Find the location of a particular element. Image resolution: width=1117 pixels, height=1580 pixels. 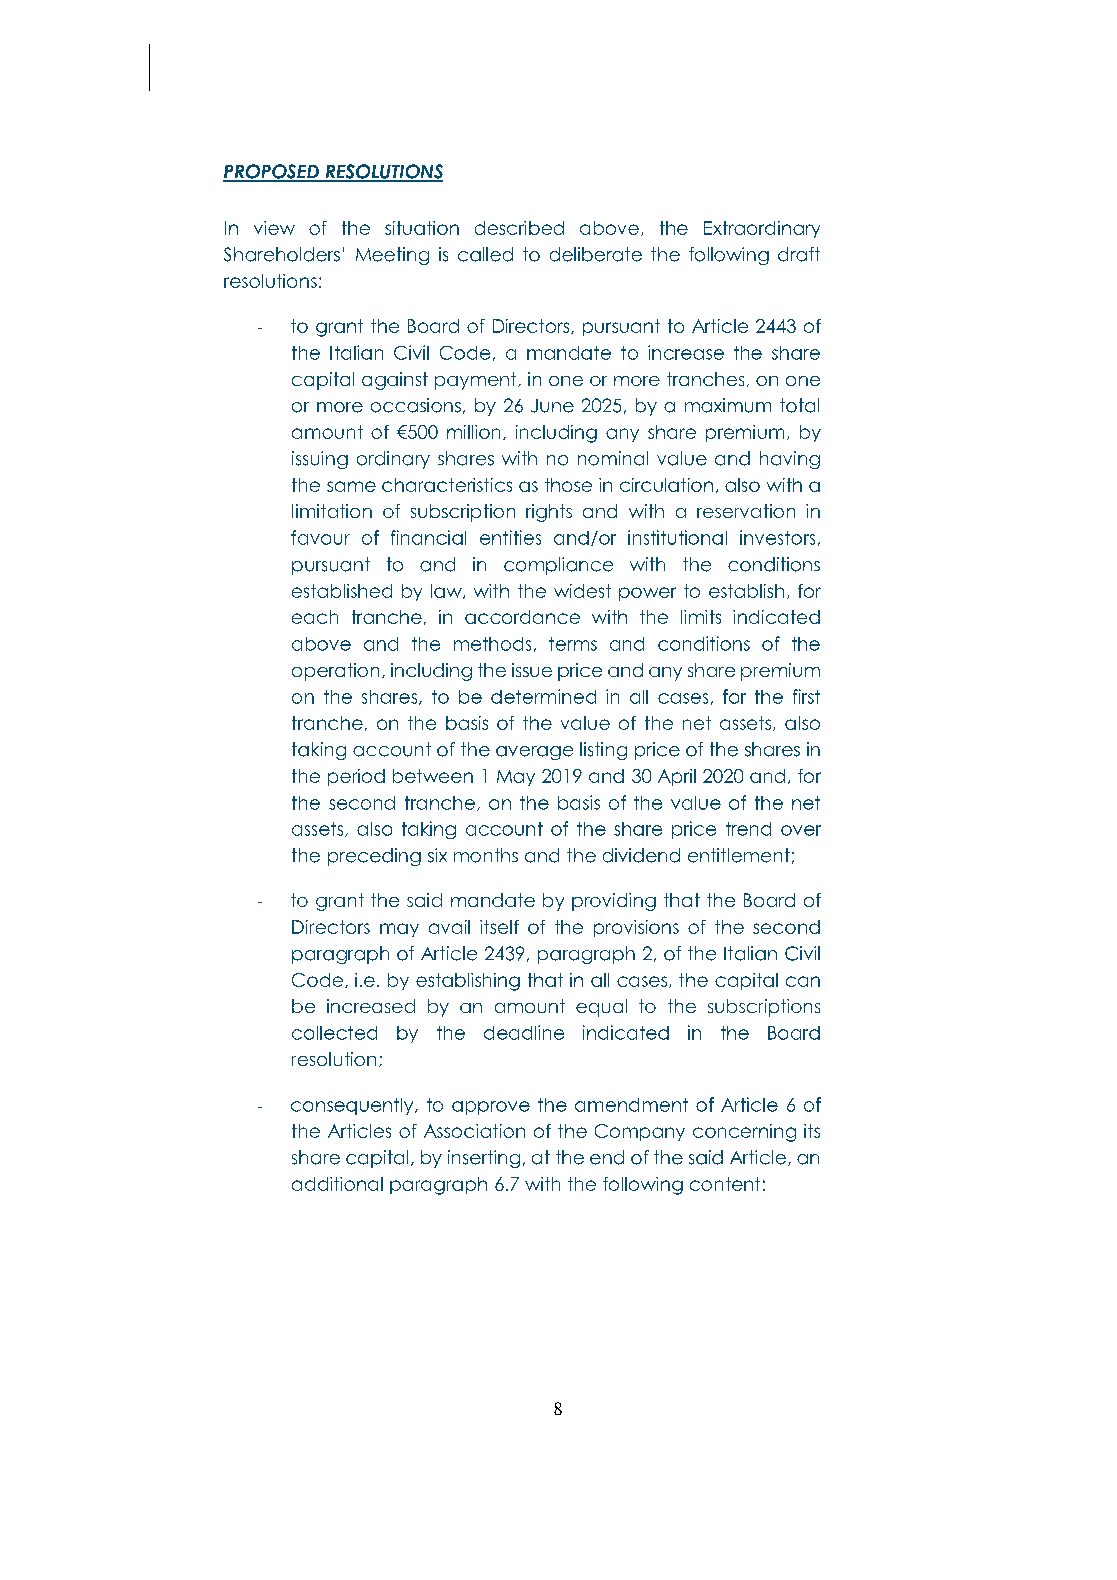

trend is located at coordinates (748, 829).
